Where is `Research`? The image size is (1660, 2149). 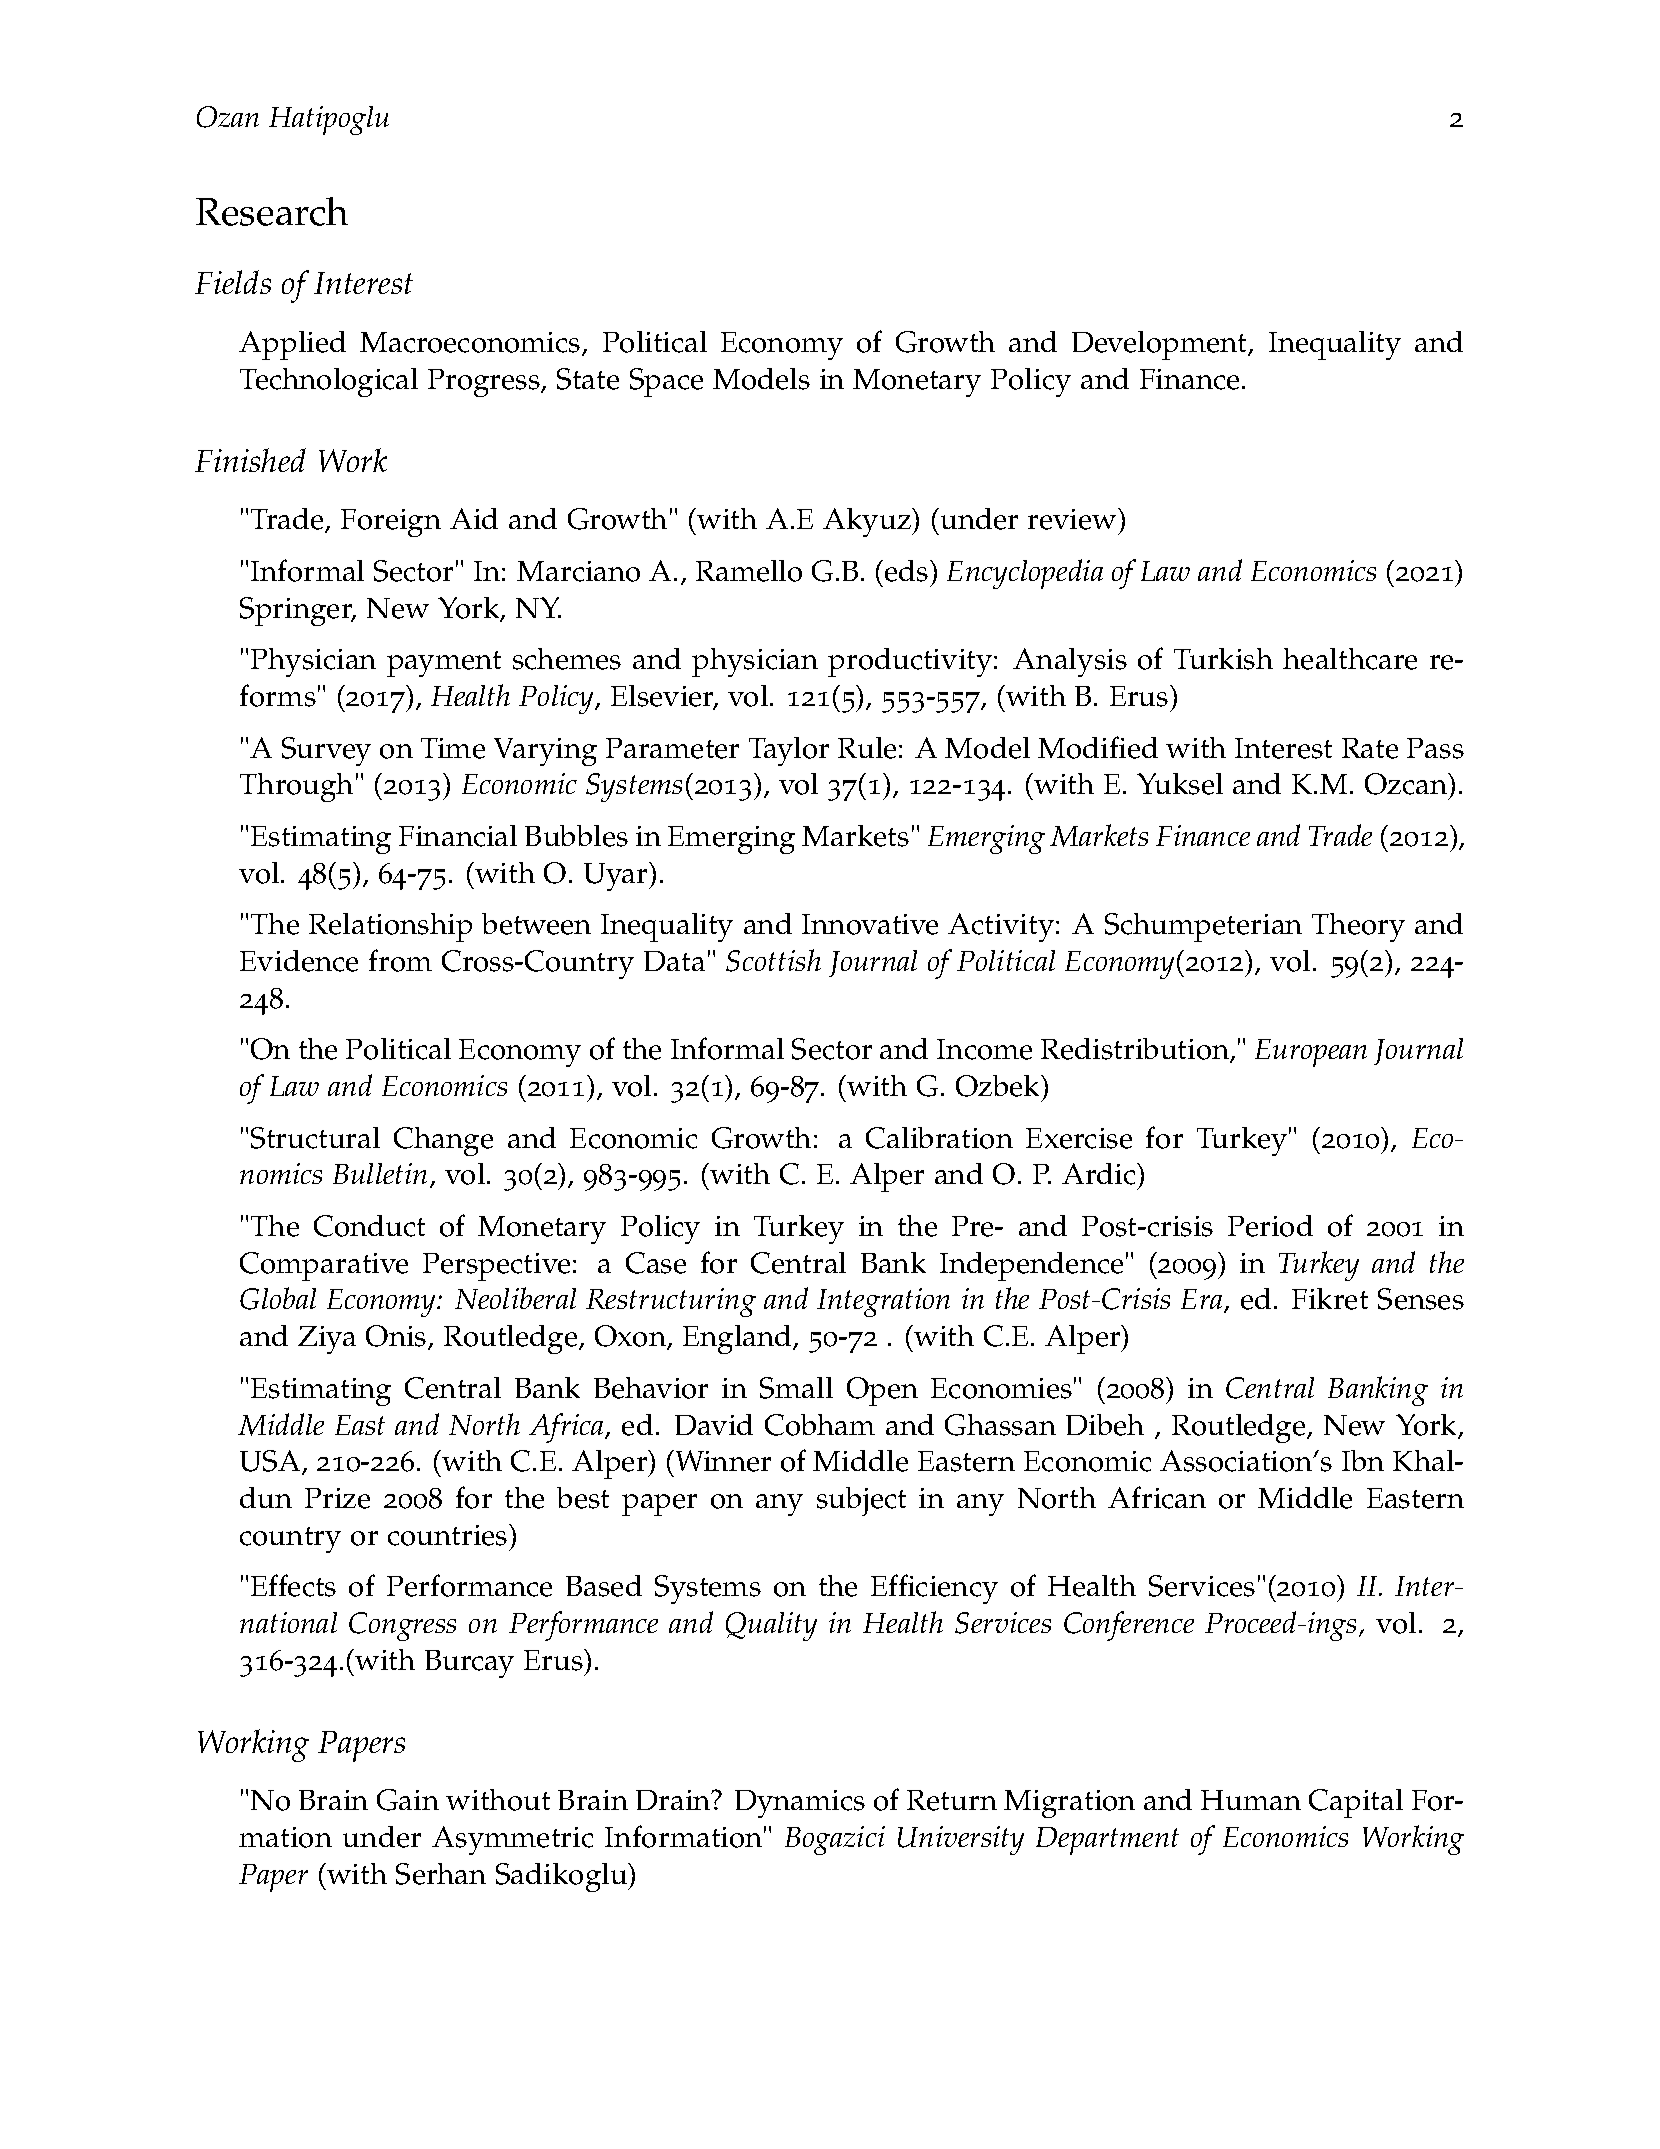 Research is located at coordinates (272, 211).
